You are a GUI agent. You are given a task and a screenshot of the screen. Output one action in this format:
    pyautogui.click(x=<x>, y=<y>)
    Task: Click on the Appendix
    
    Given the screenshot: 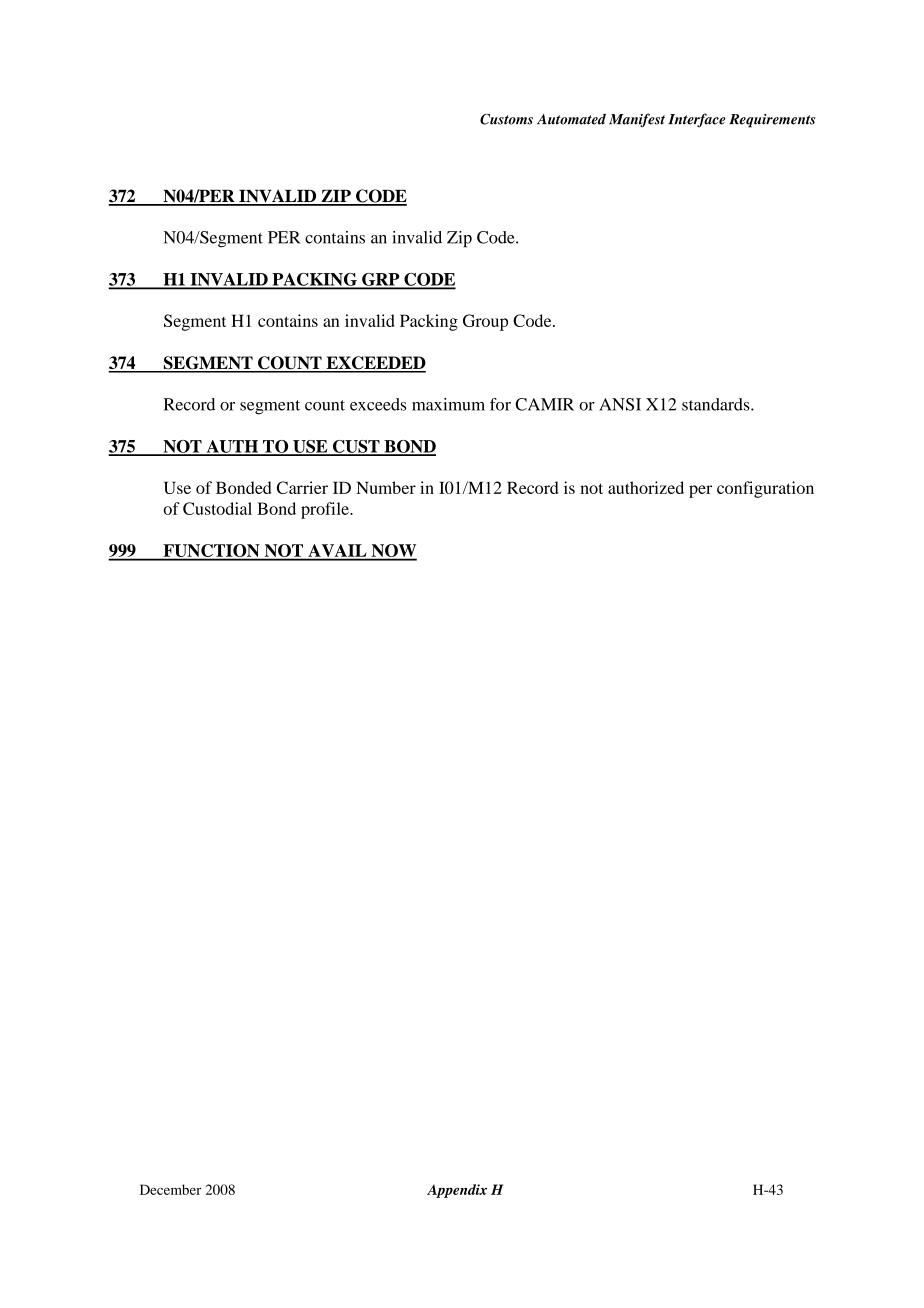 What is the action you would take?
    pyautogui.click(x=457, y=1191)
